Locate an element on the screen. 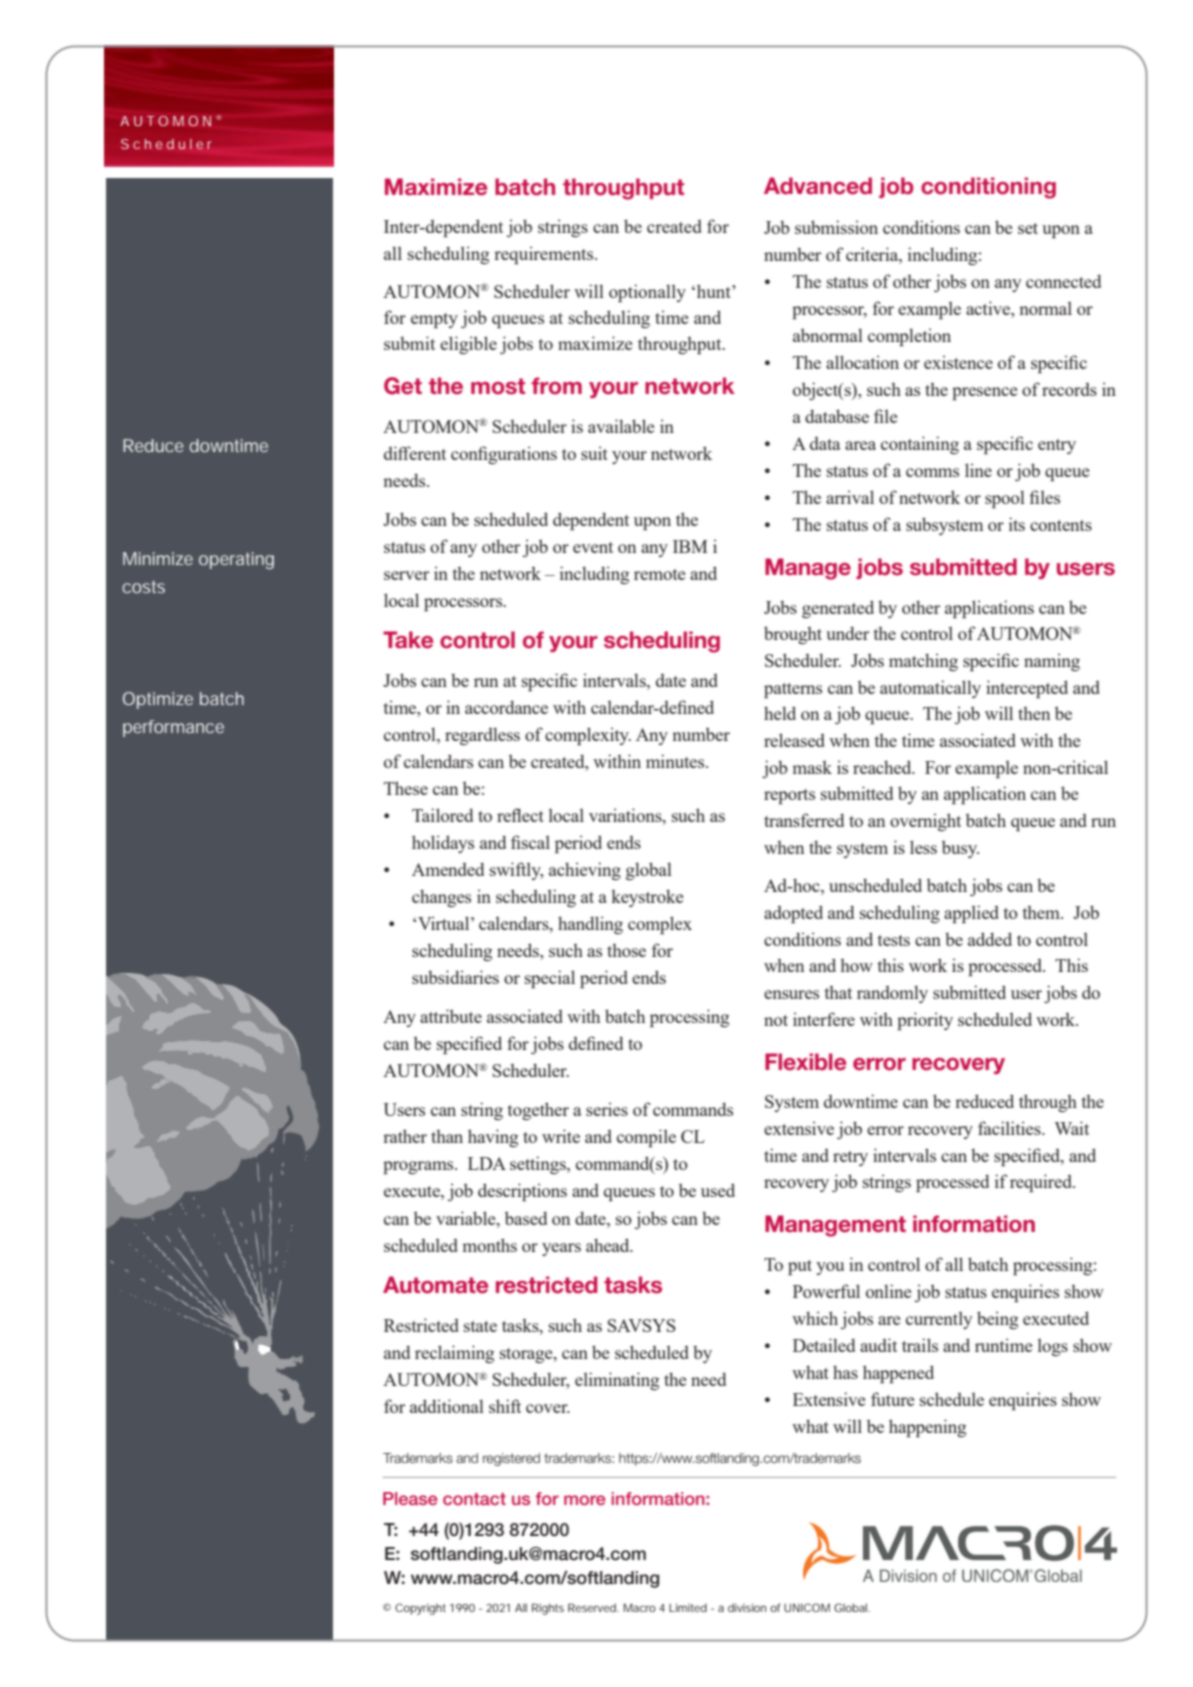 Image resolution: width=1193 pixels, height=1687 pixels. automatically is located at coordinates (930, 689).
